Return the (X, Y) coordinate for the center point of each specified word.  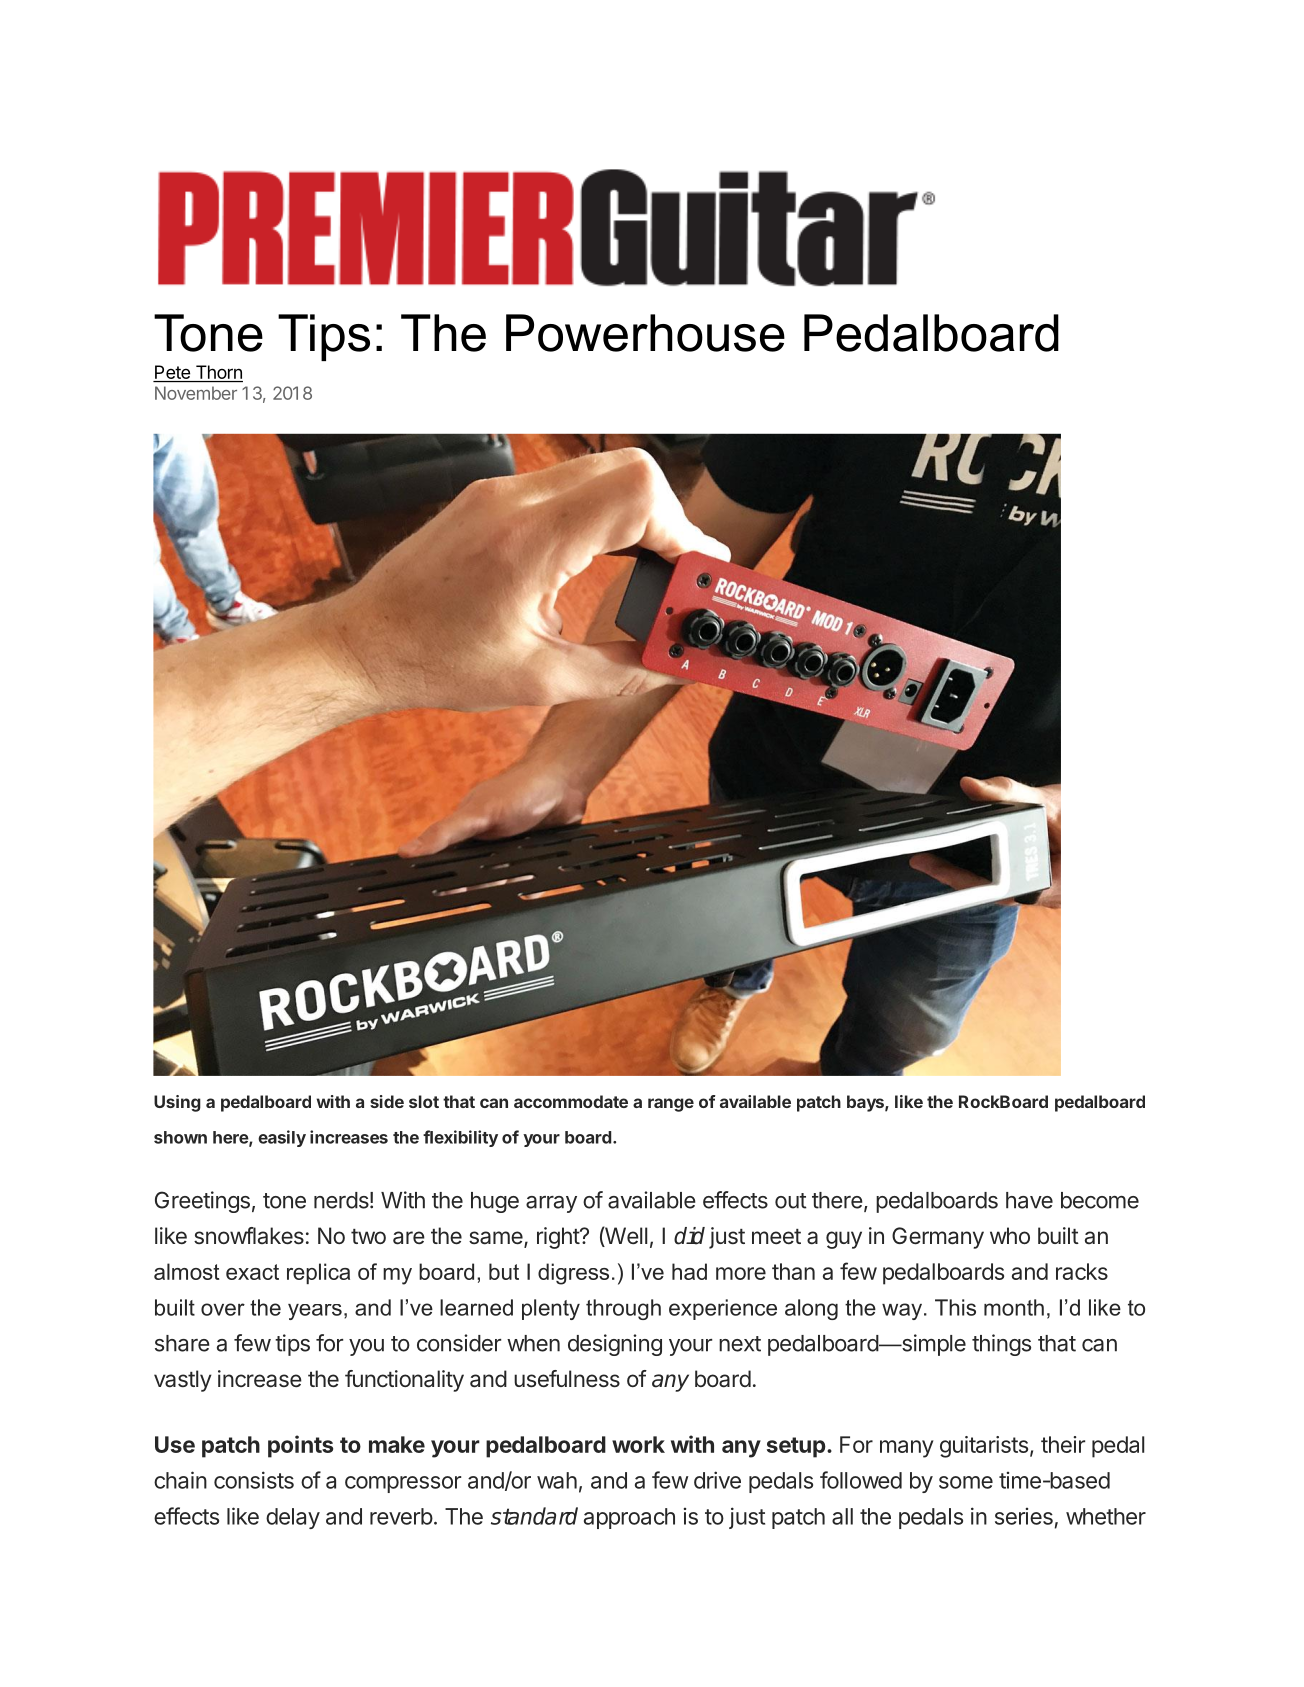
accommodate (571, 1101)
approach (629, 1518)
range (671, 1105)
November (196, 393)
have (1029, 1200)
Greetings (202, 1202)
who (1010, 1235)
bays (866, 1103)
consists (254, 1480)
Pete (172, 373)
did (689, 1236)
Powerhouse (645, 333)
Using (177, 1103)
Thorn (218, 373)
